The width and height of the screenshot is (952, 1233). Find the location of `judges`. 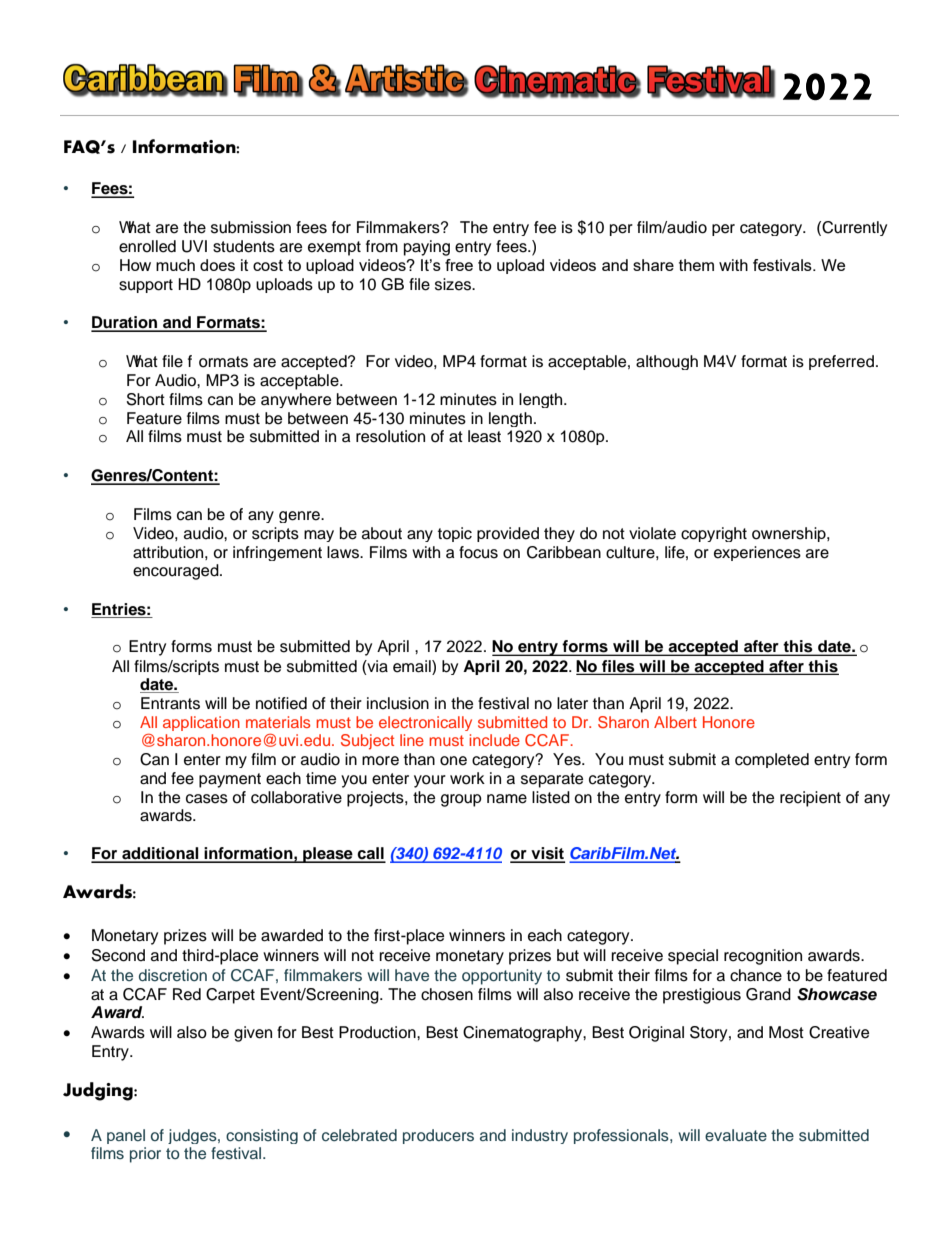

judges is located at coordinates (193, 1136).
